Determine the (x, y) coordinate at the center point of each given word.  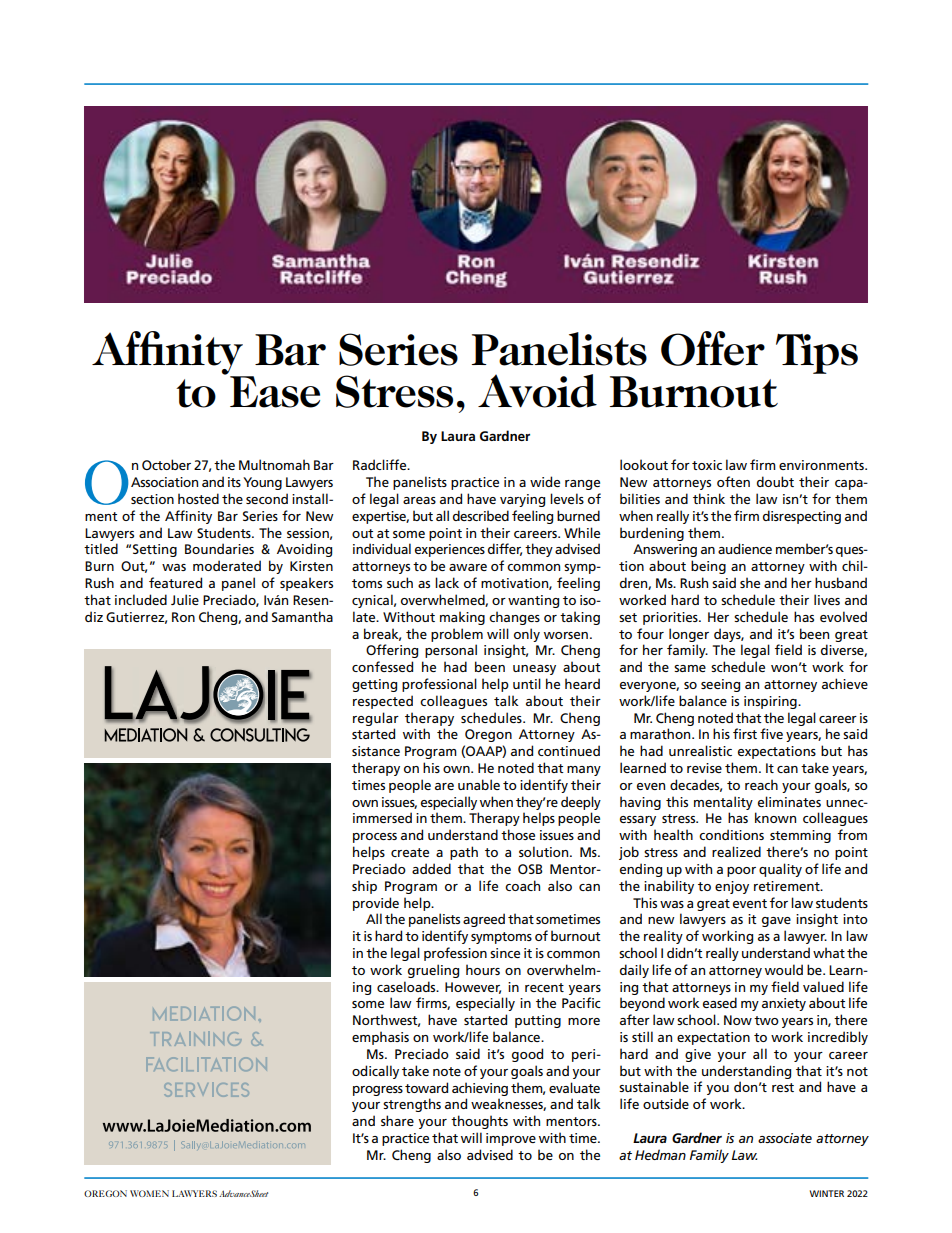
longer (689, 635)
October (166, 464)
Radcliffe (381, 464)
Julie (185, 599)
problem (457, 635)
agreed (484, 920)
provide (376, 904)
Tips (817, 354)
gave (776, 922)
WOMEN (149, 1193)
